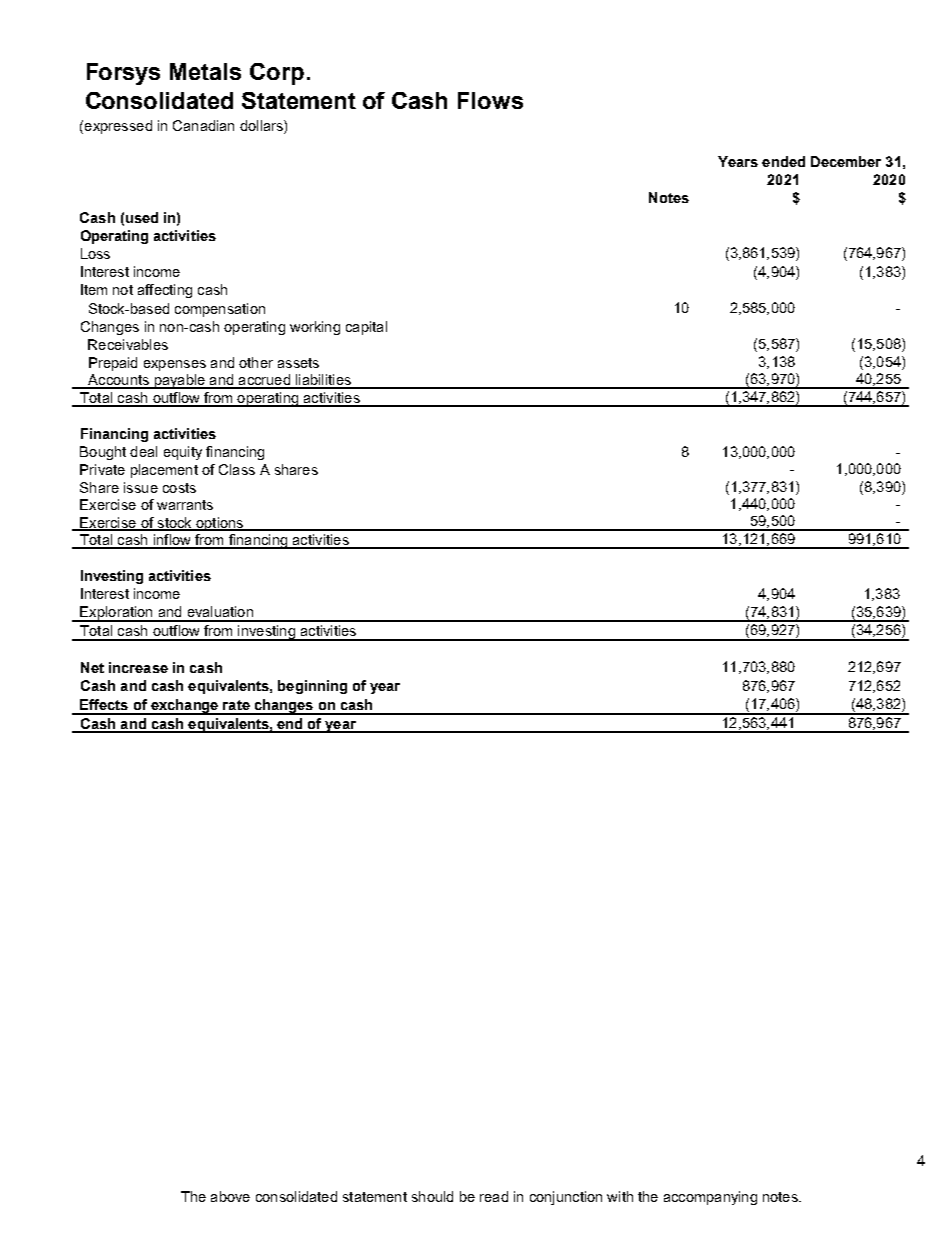 The image size is (952, 1233). Describe the element at coordinates (783, 161) in the screenshot. I see `ended` at that location.
